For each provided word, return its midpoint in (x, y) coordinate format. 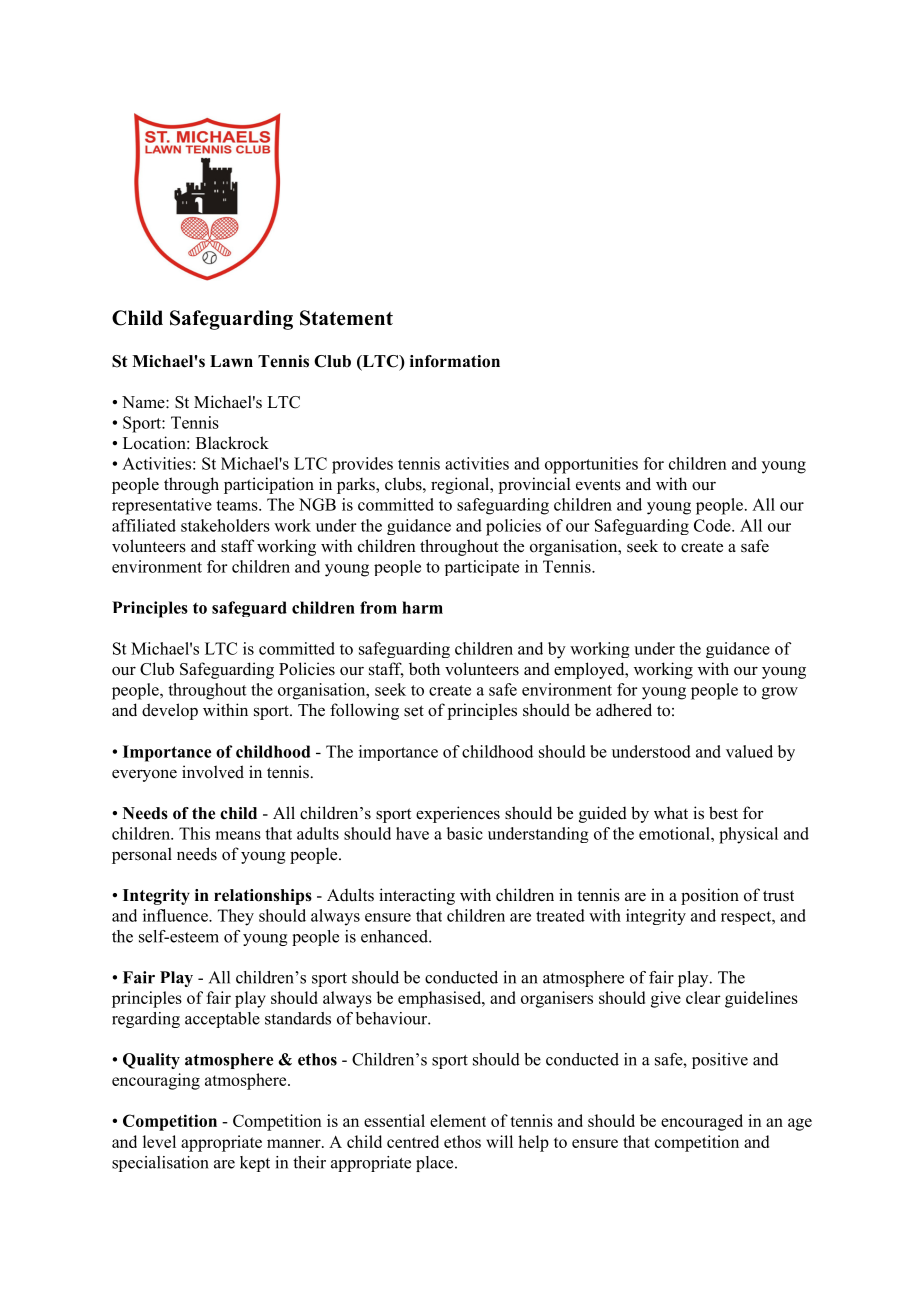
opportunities (591, 465)
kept (255, 1164)
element (458, 1120)
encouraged (702, 1122)
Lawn (231, 361)
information (455, 361)
